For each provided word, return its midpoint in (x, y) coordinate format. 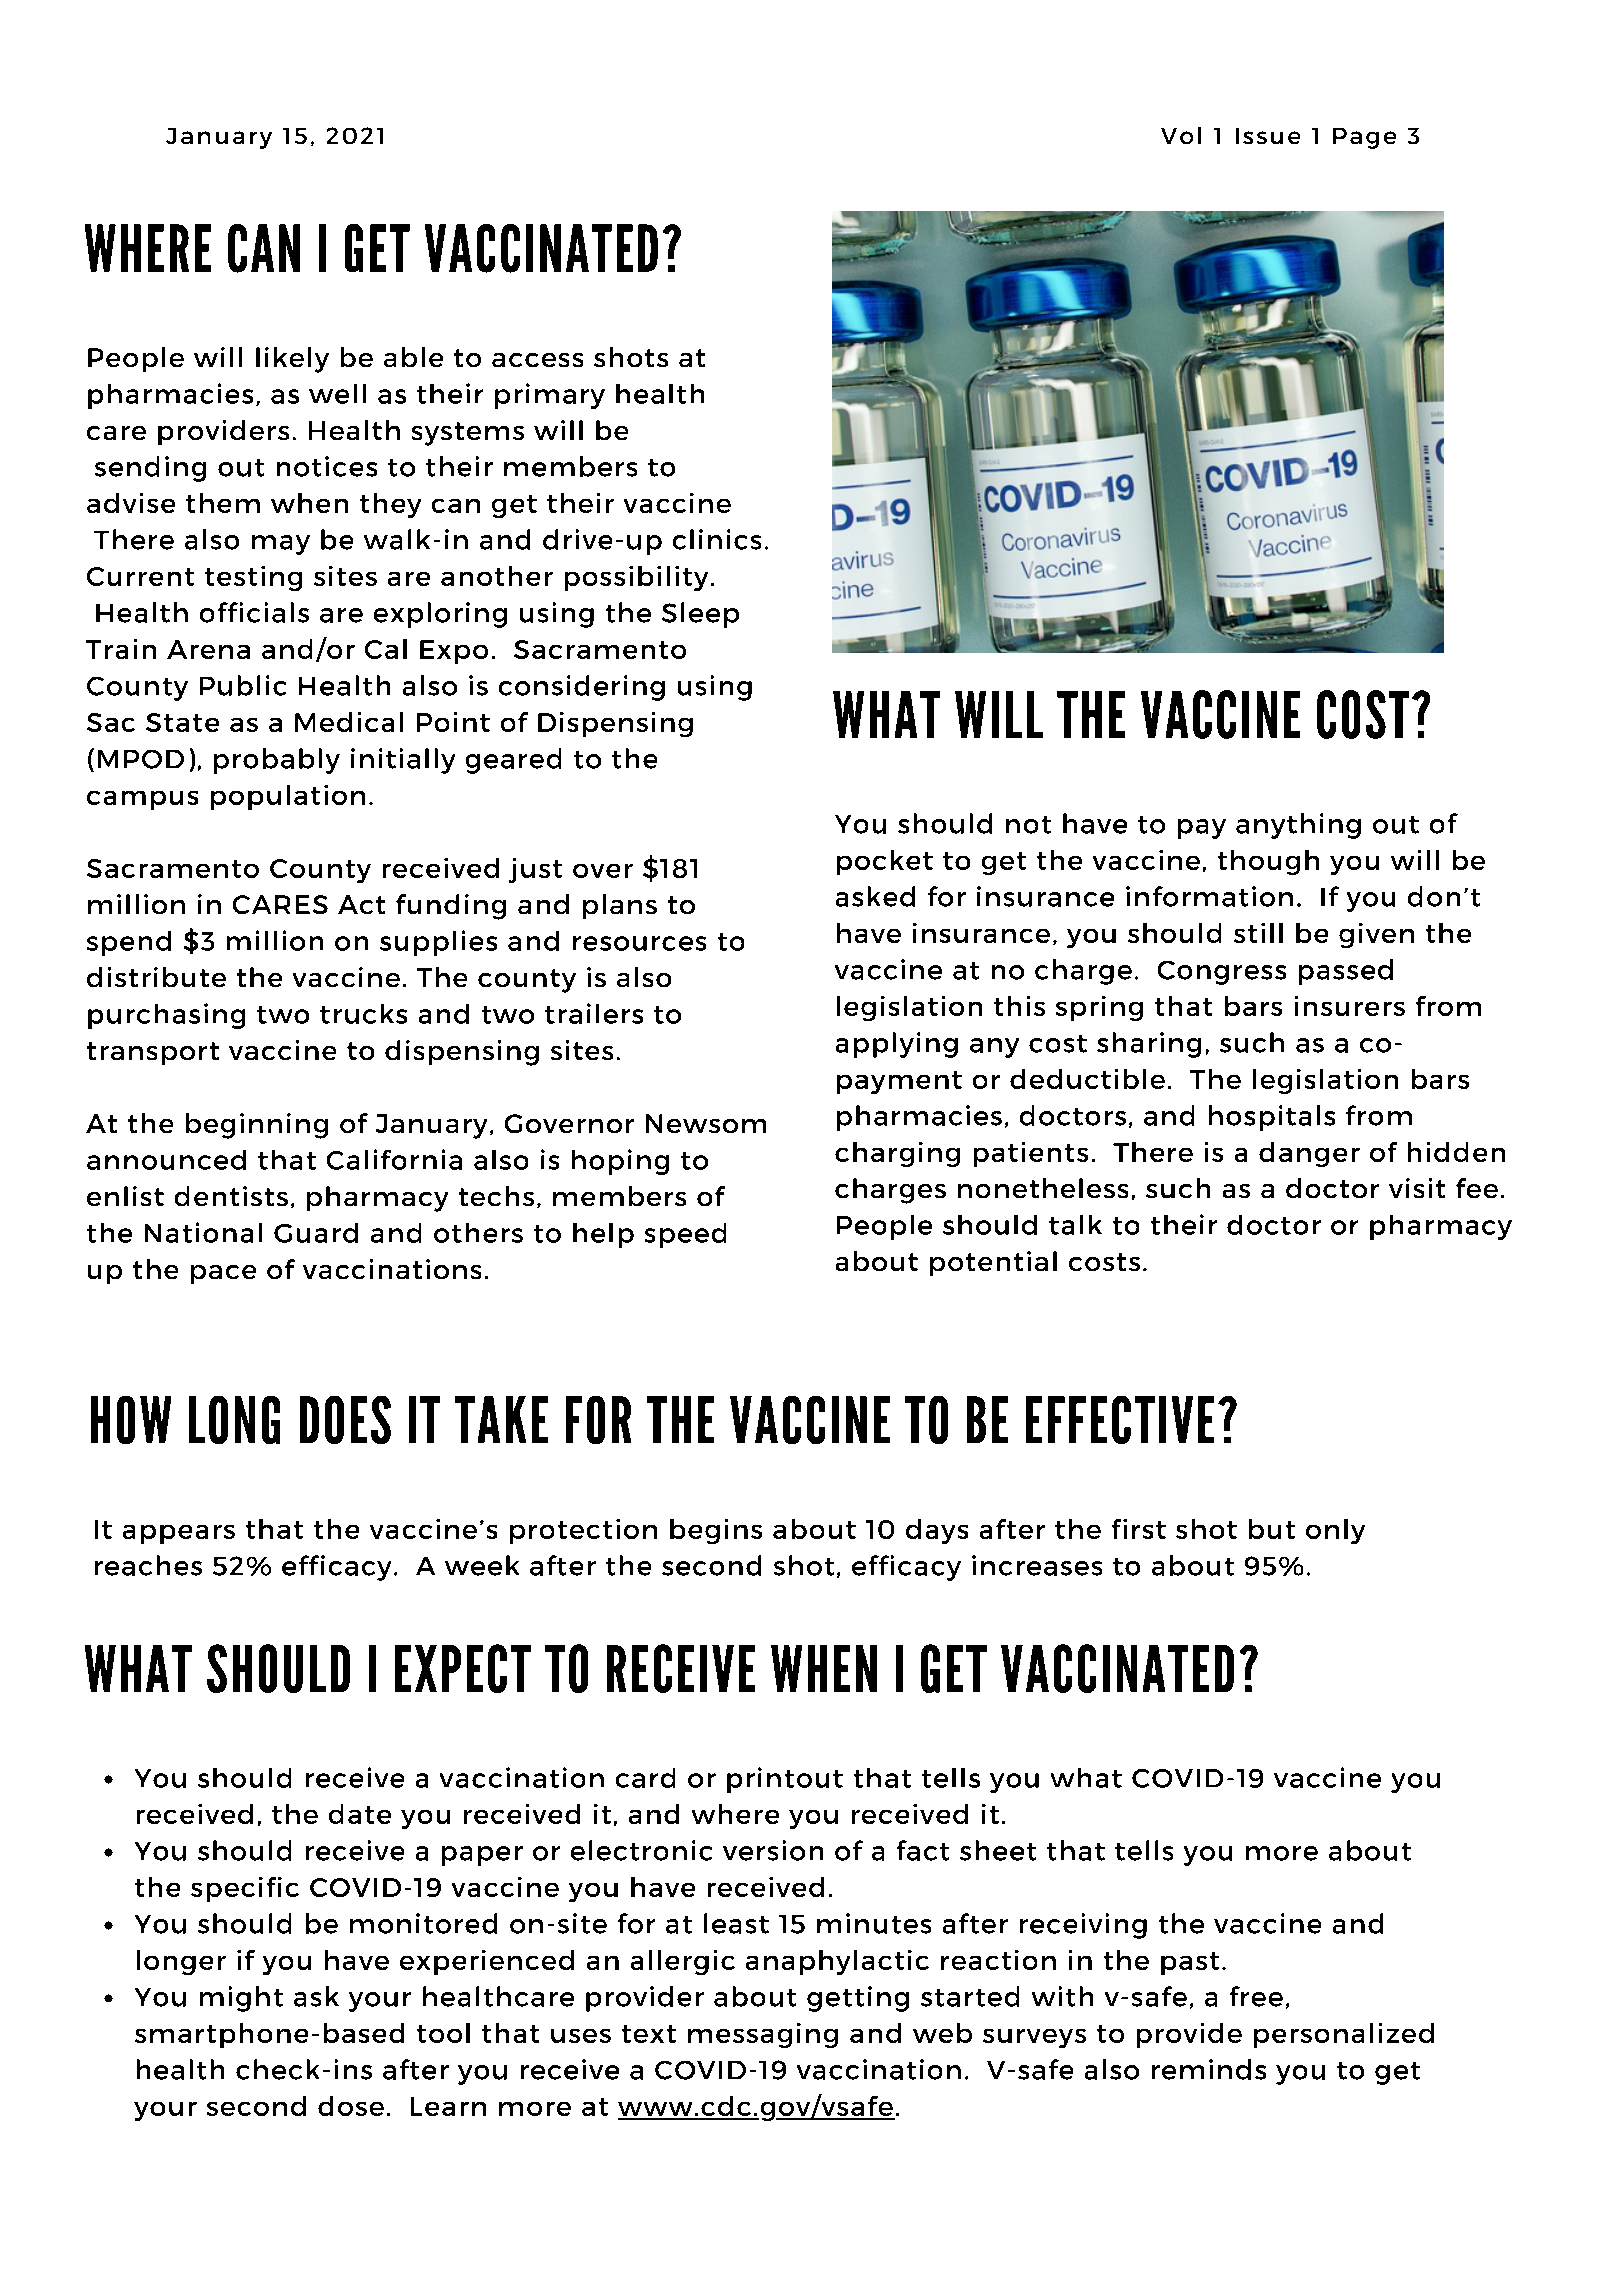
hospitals (1272, 1118)
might (241, 1999)
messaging (763, 2035)
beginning (257, 1126)
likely (292, 360)
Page (1364, 138)
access (537, 360)
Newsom (706, 1123)
